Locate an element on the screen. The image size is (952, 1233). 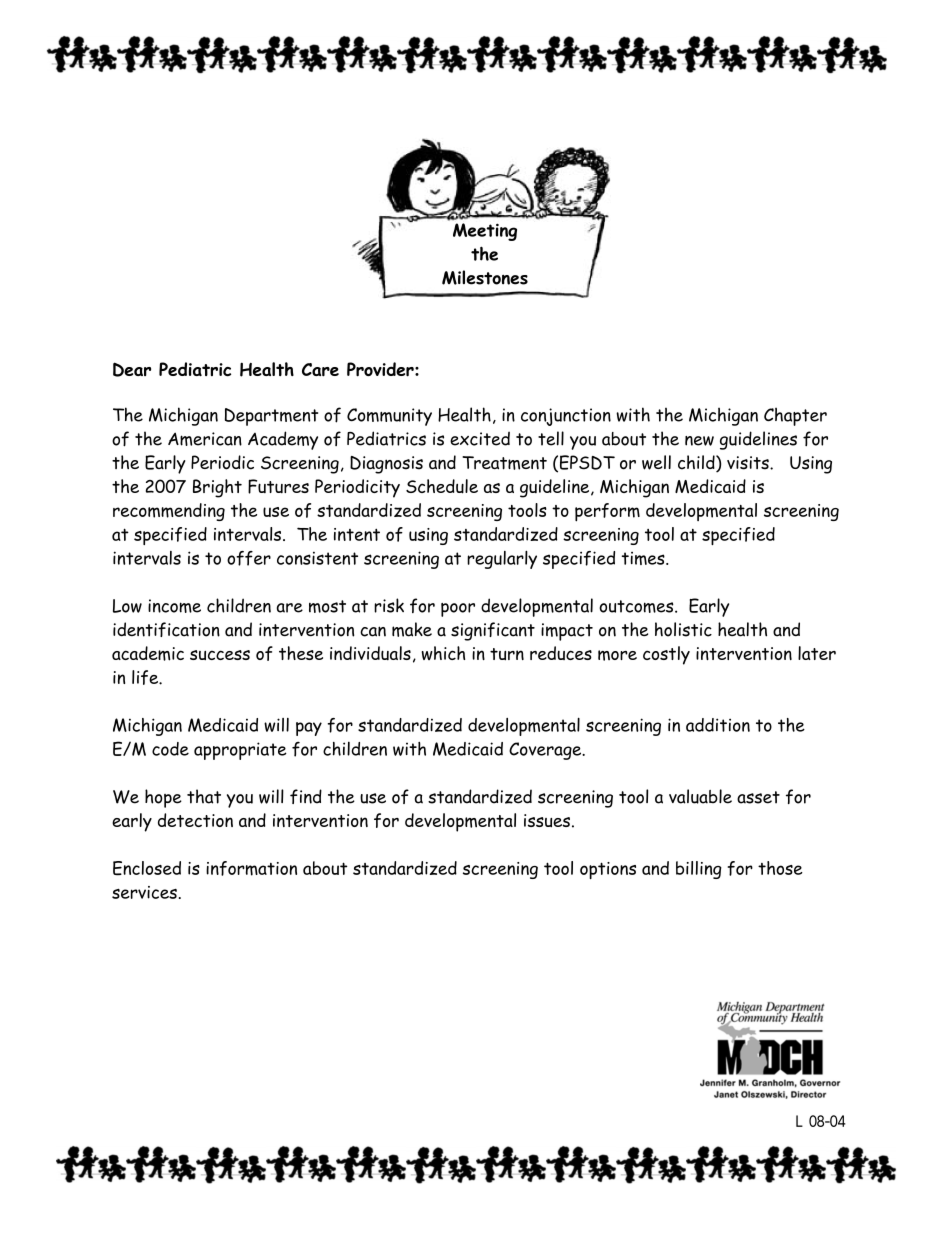
Chapter is located at coordinates (795, 416).
